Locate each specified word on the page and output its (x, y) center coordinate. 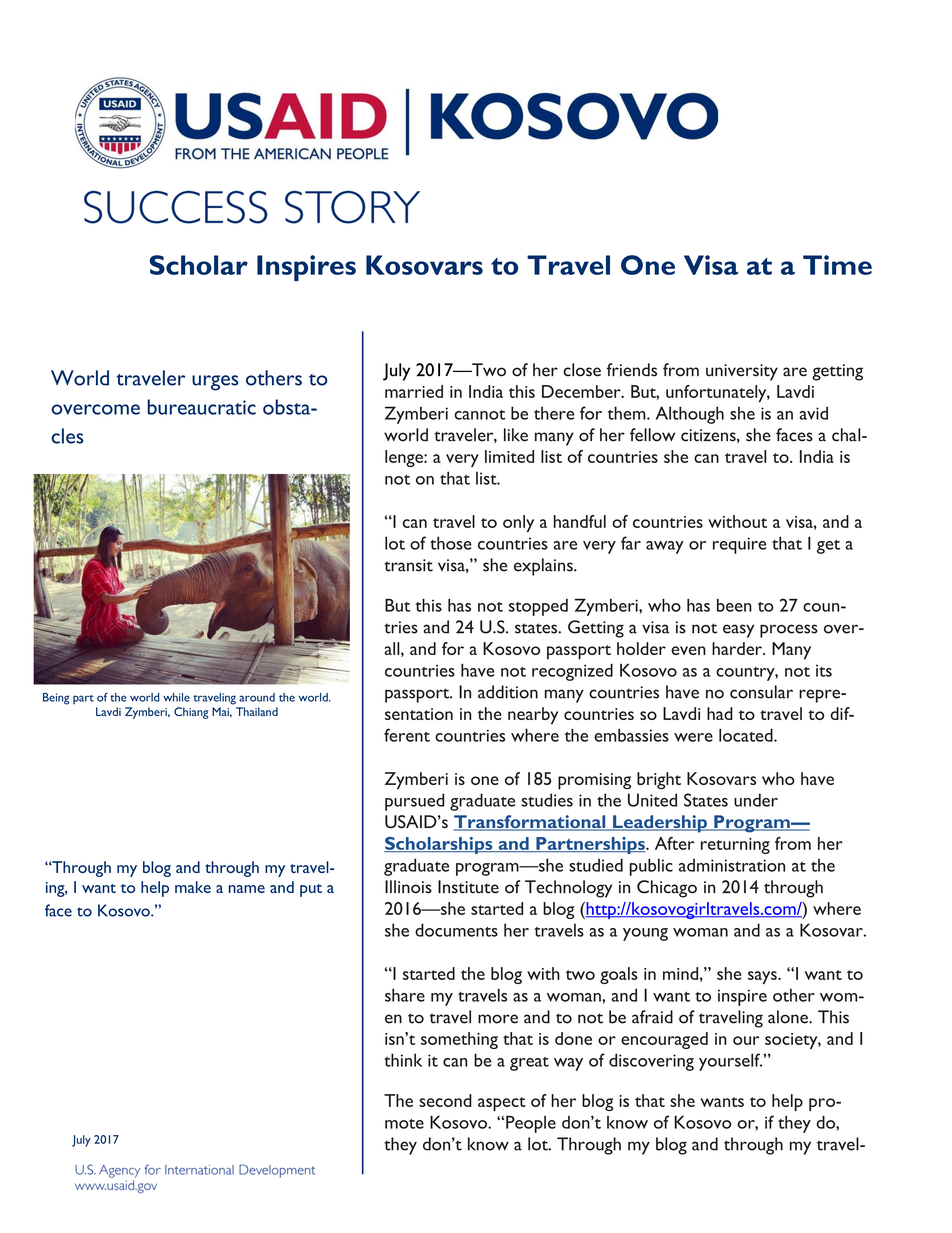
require (740, 545)
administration (732, 865)
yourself (730, 1062)
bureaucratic (202, 407)
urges (215, 383)
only (518, 523)
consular (761, 692)
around (257, 697)
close (582, 370)
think (403, 1060)
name (247, 889)
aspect (502, 1104)
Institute (468, 887)
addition (508, 692)
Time (837, 265)
